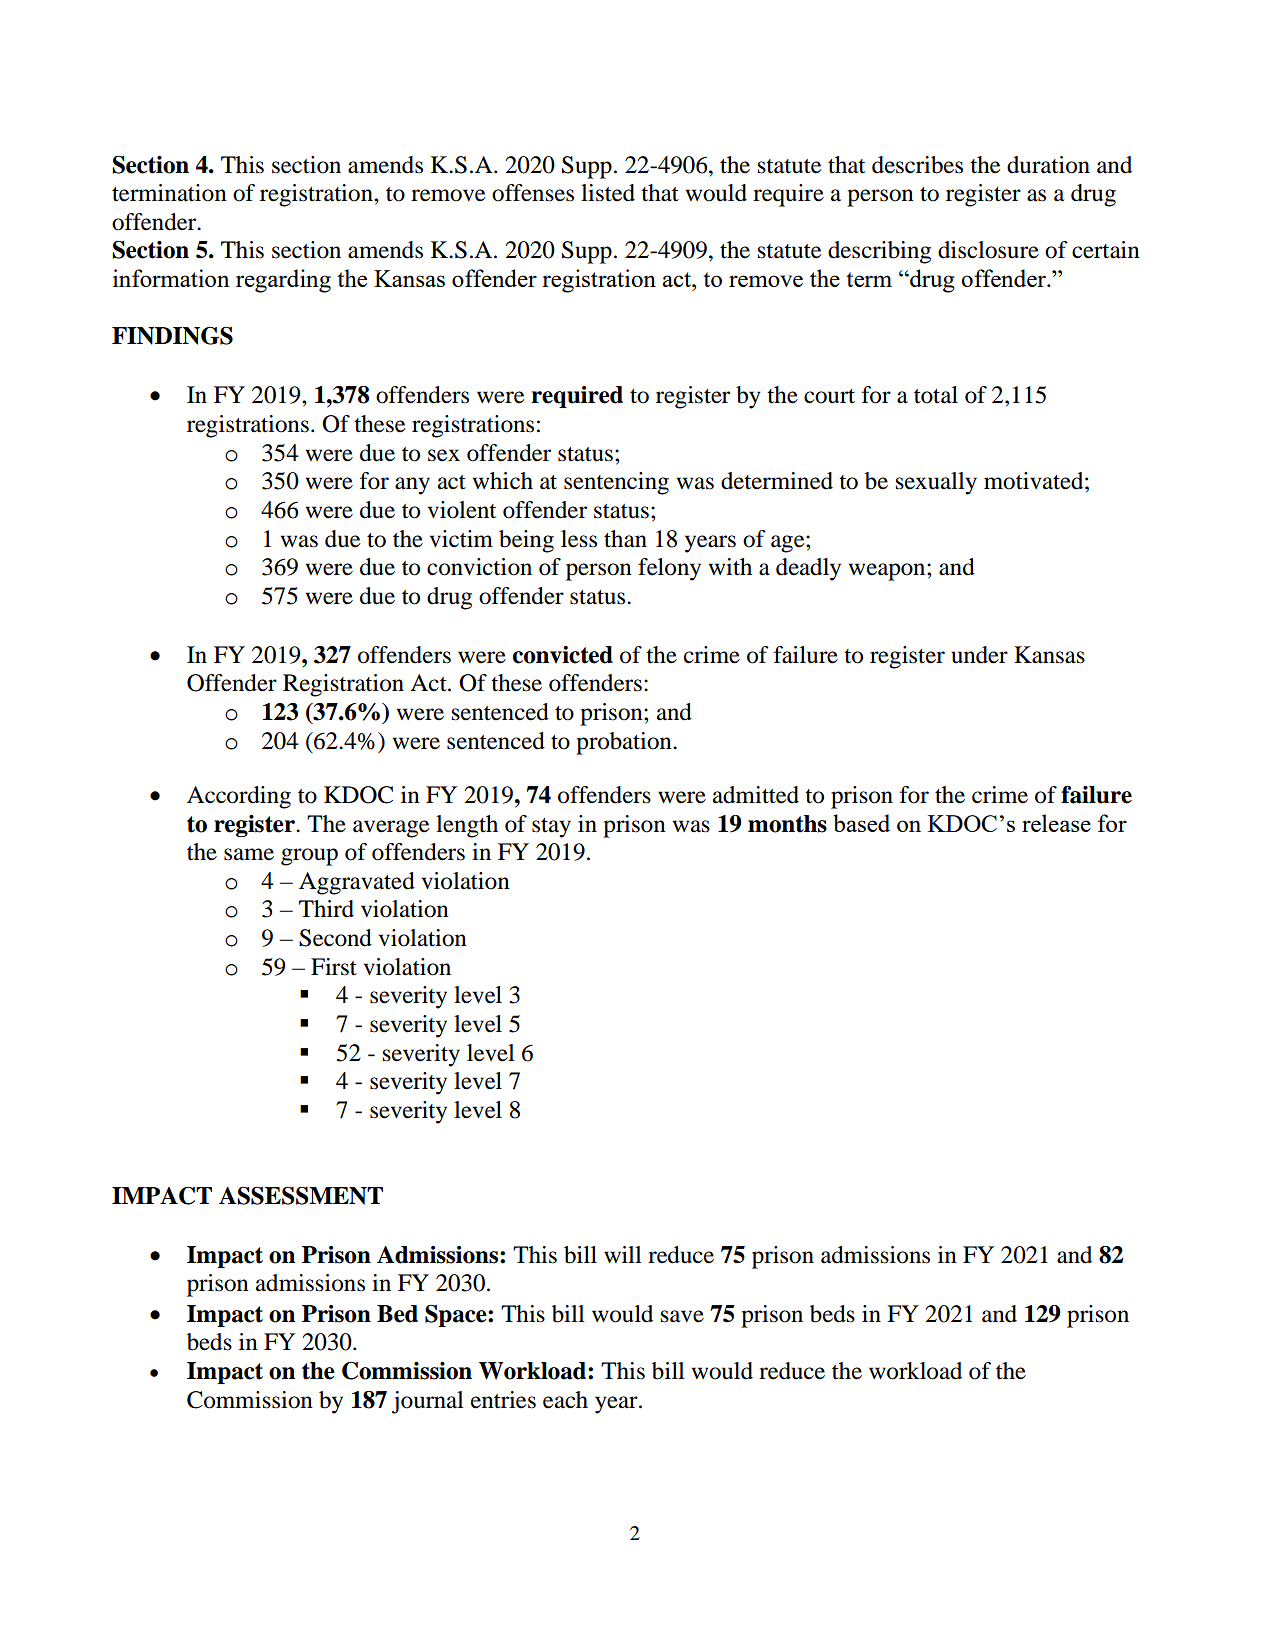  Describe the element at coordinates (623, 1254) in the screenshot. I see `will` at that location.
